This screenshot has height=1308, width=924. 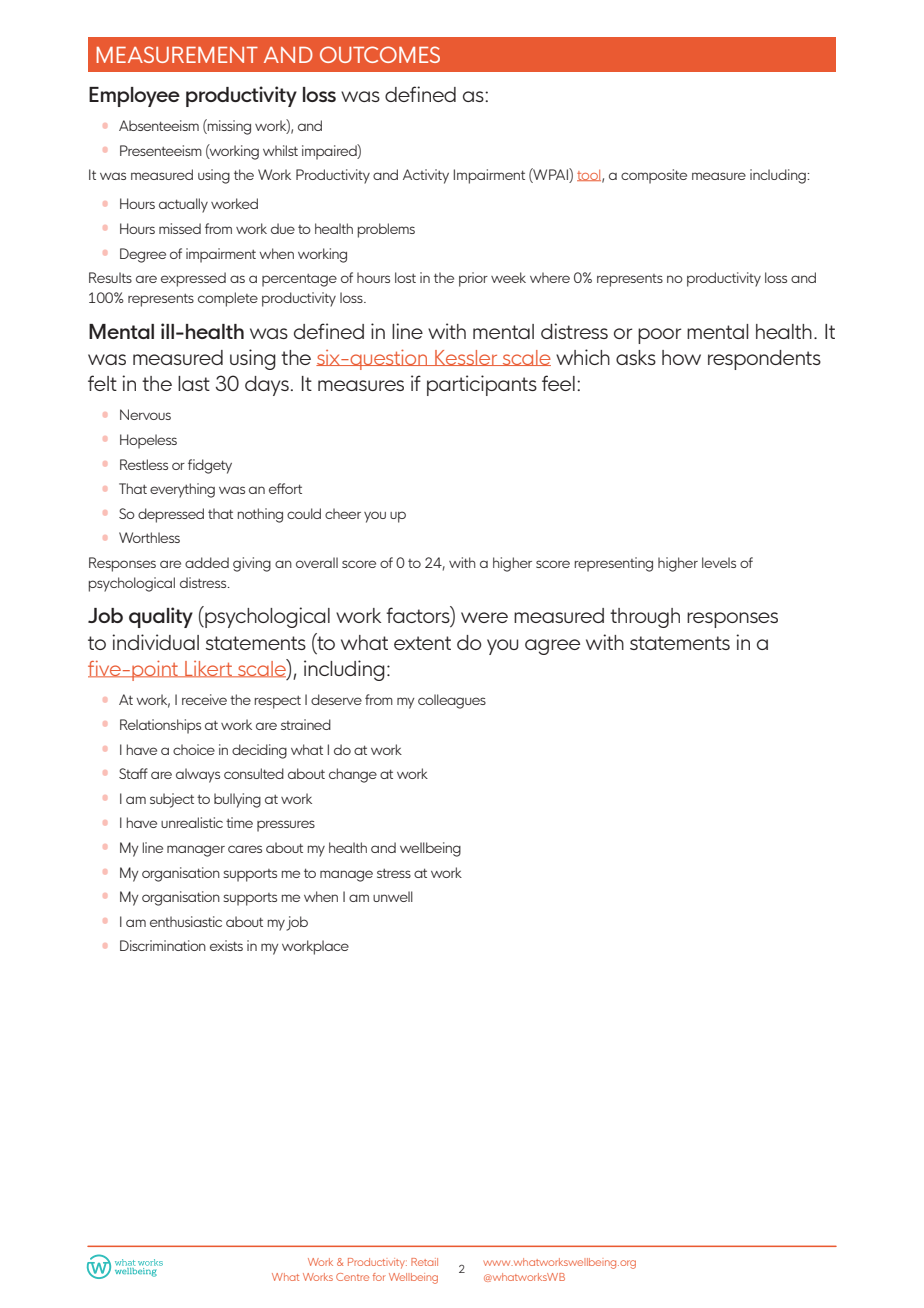 What do you see at coordinates (208, 669) in the screenshot?
I see `Likert` at bounding box center [208, 669].
